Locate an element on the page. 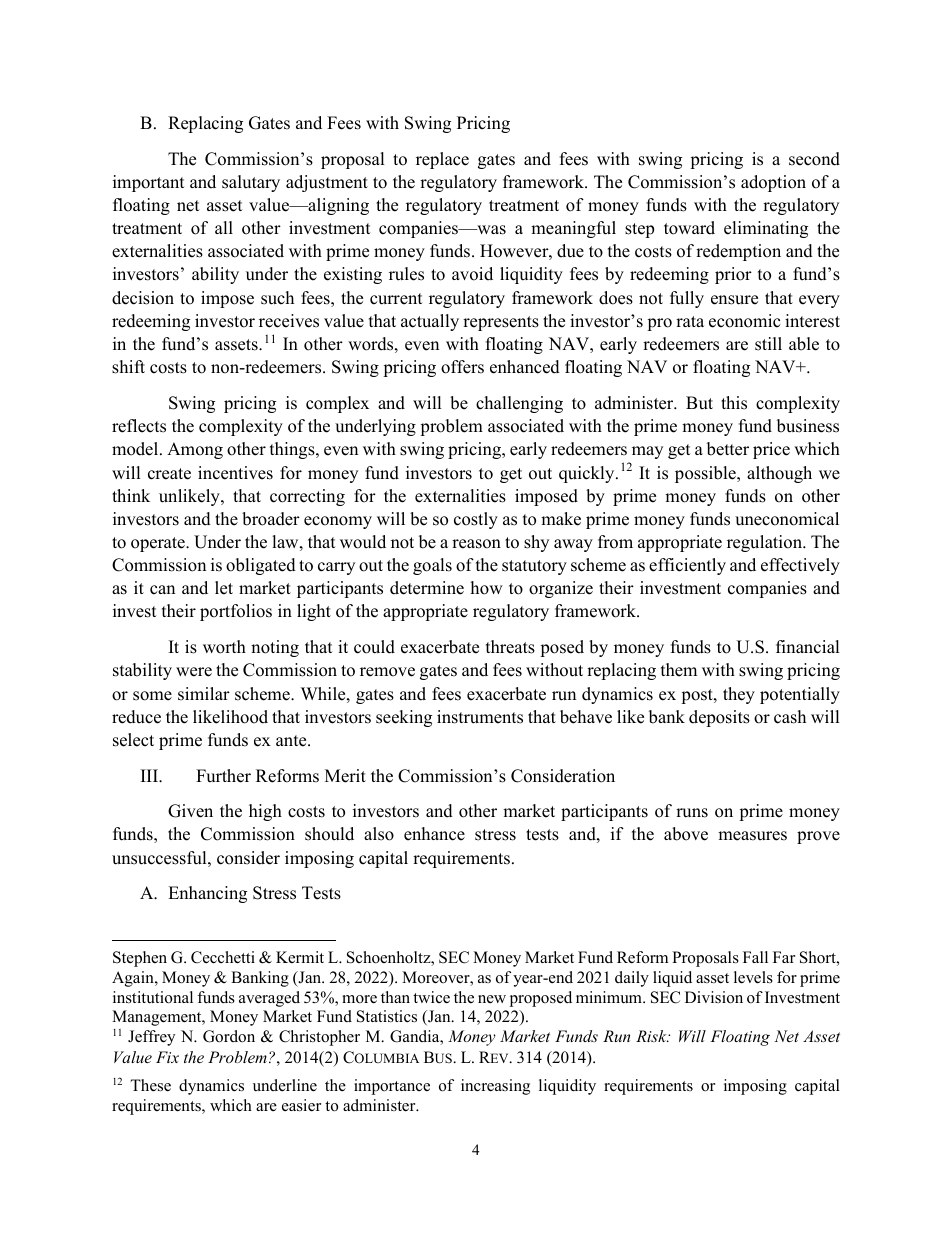 The height and width of the document is (1233, 952). instruments is located at coordinates (480, 717).
